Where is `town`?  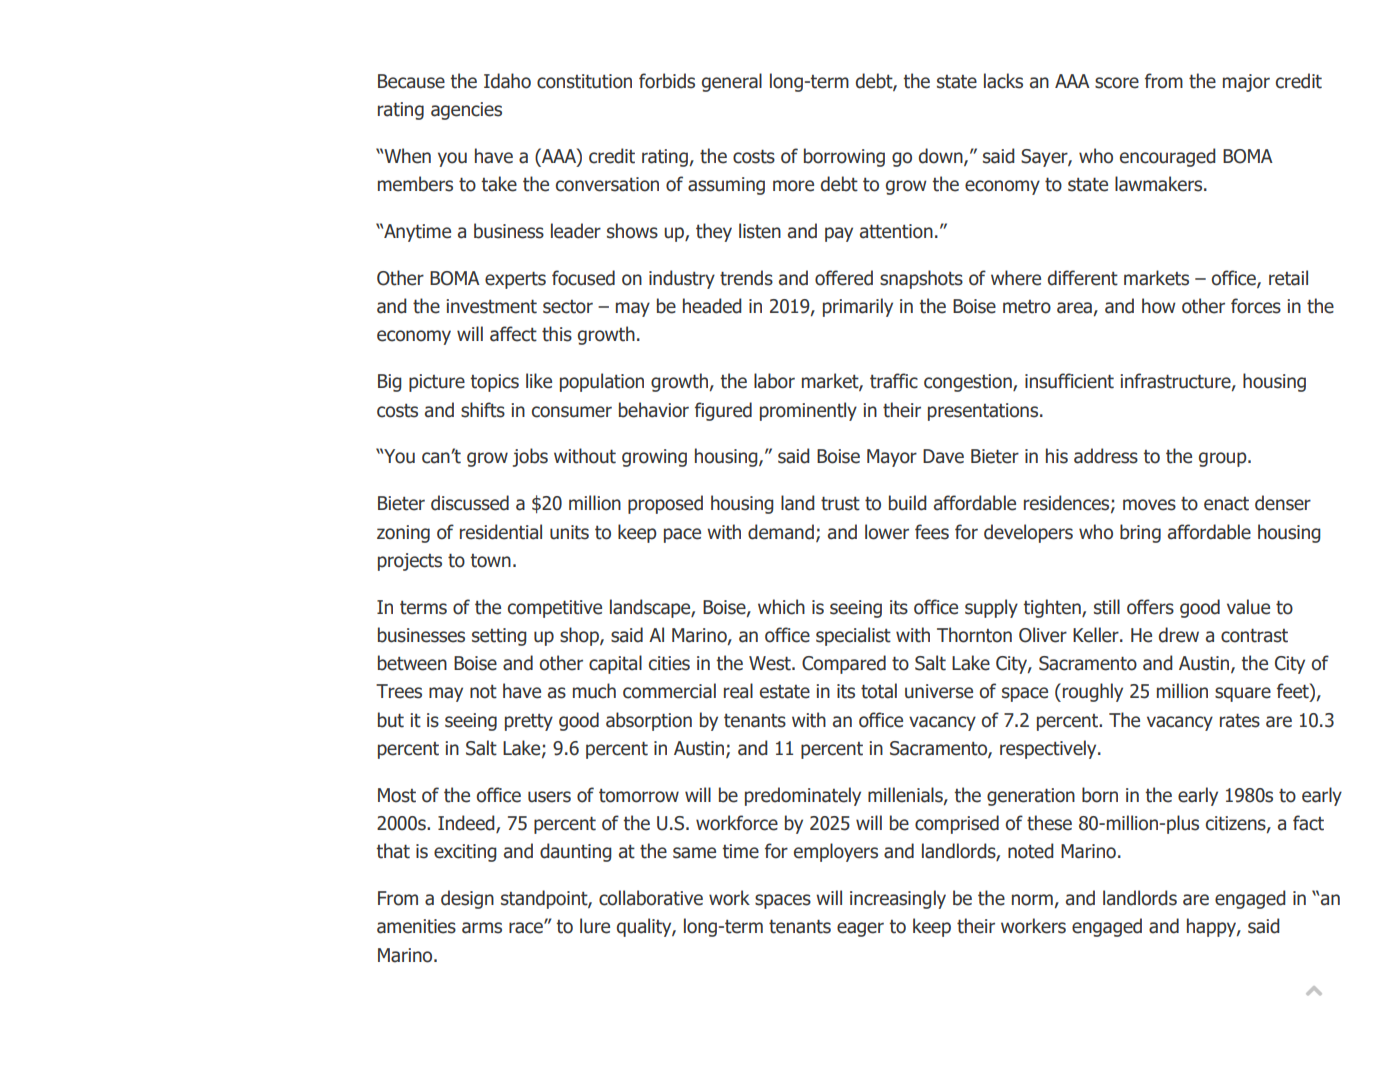 town is located at coordinates (490, 561).
